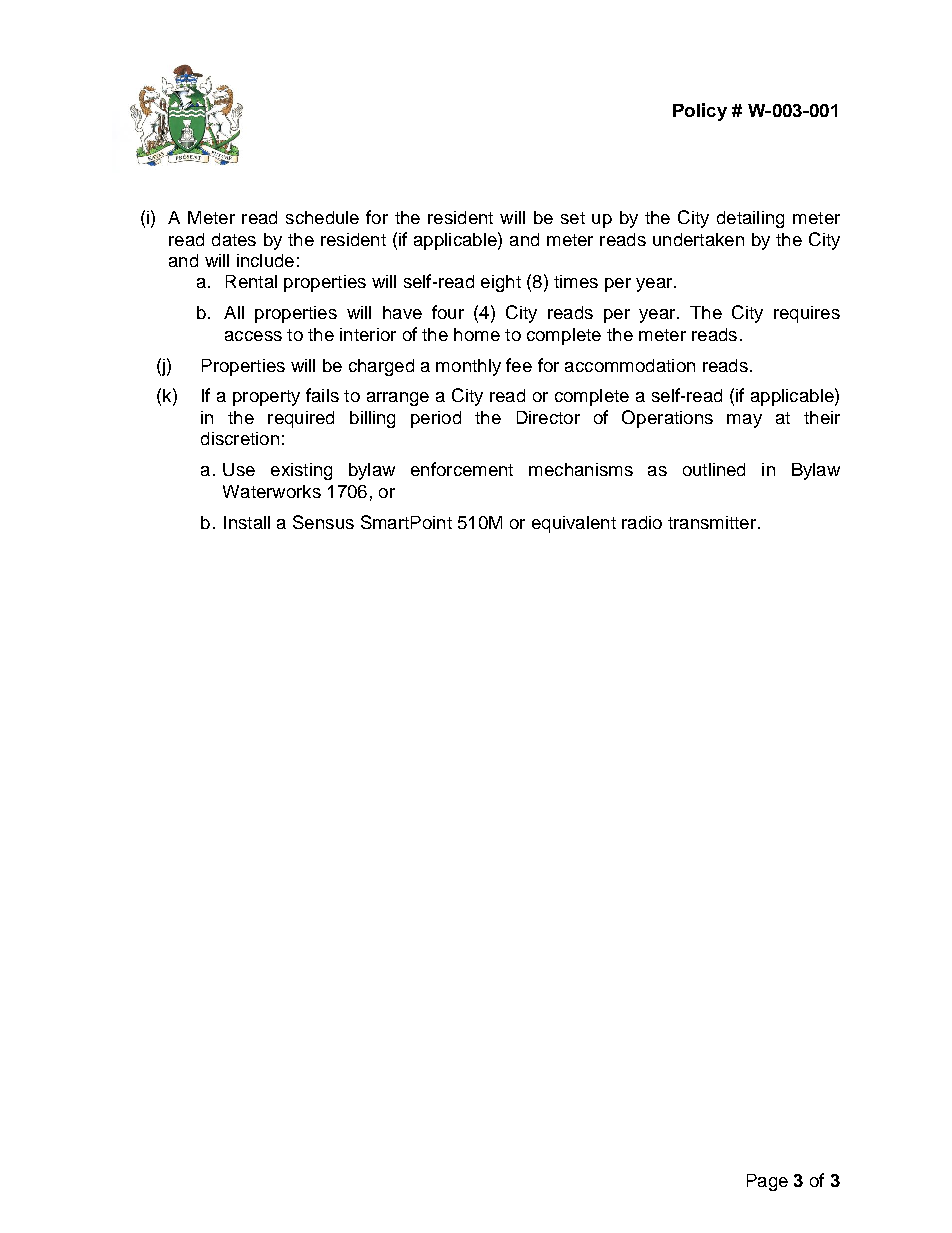 This screenshot has width=952, height=1233. I want to click on schedule, so click(322, 217).
